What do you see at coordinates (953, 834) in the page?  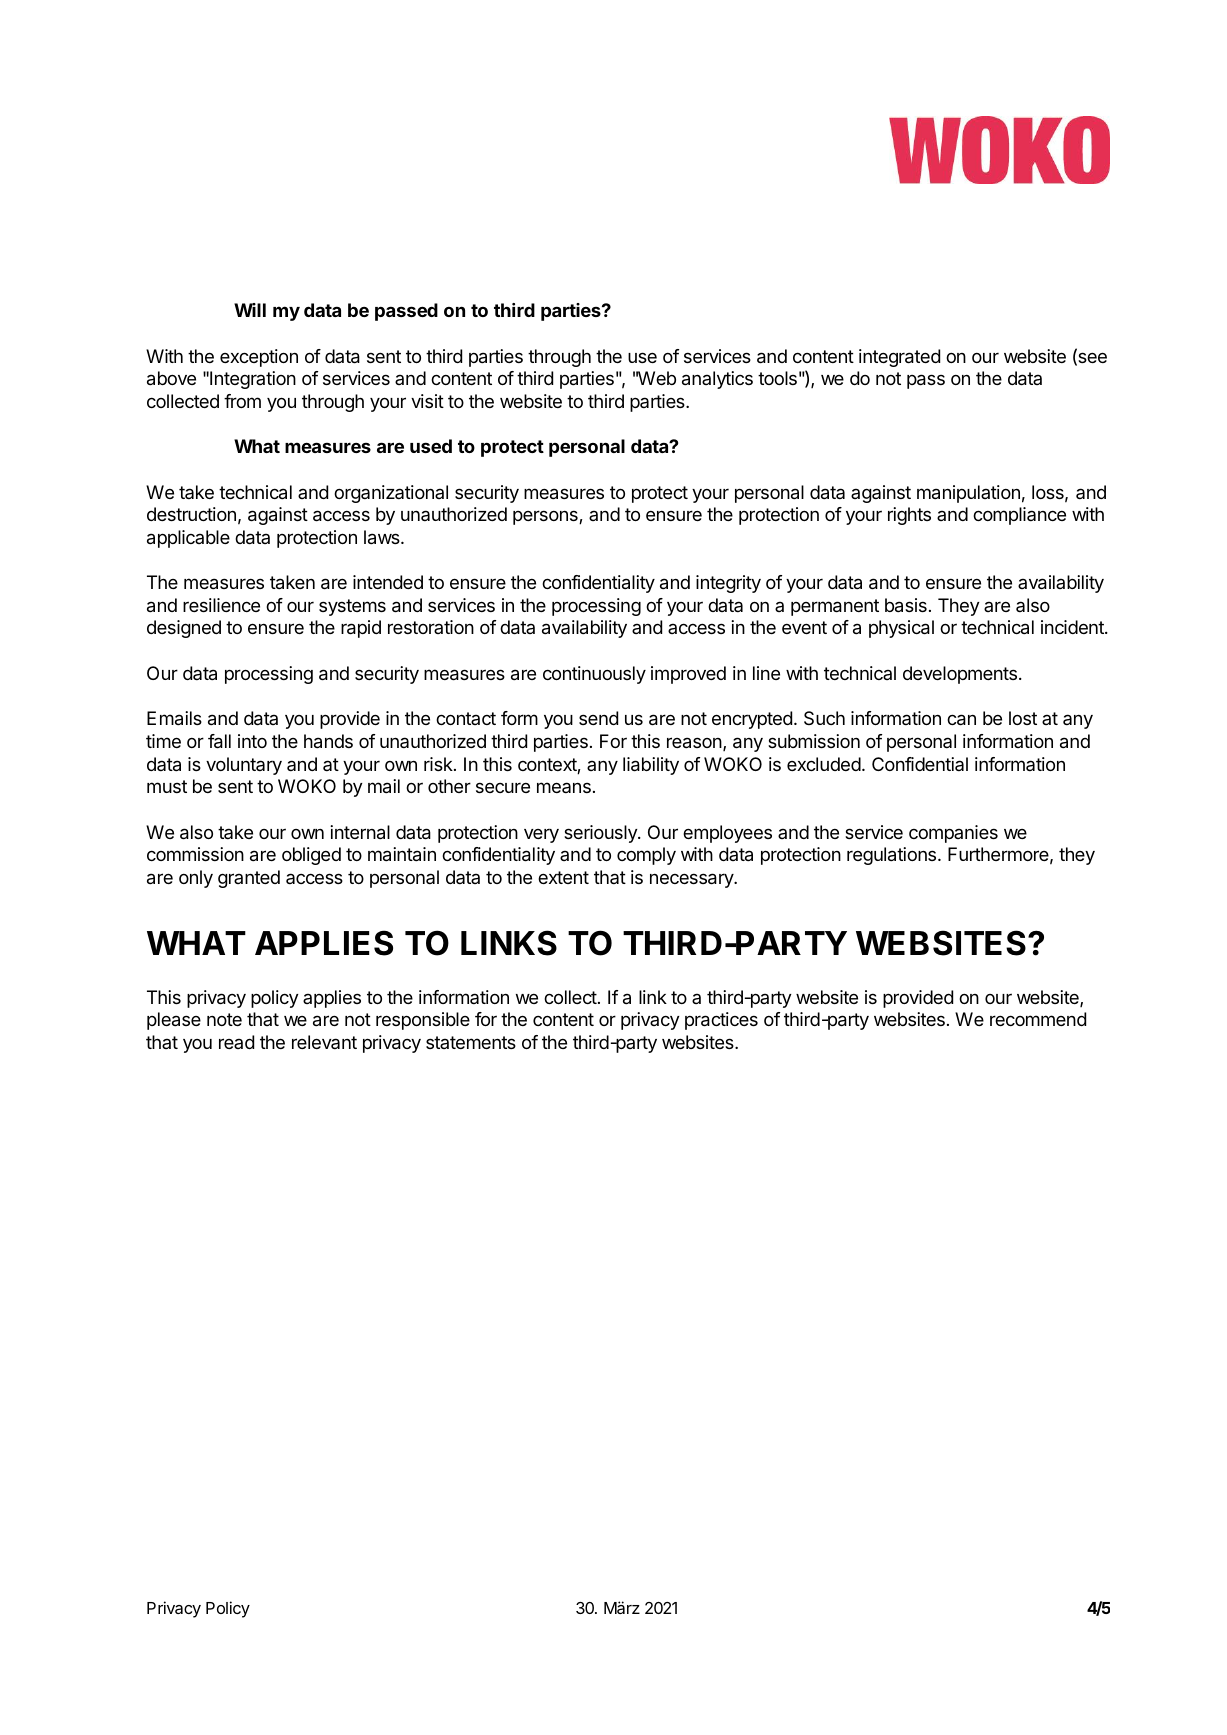 I see `companies` at bounding box center [953, 834].
